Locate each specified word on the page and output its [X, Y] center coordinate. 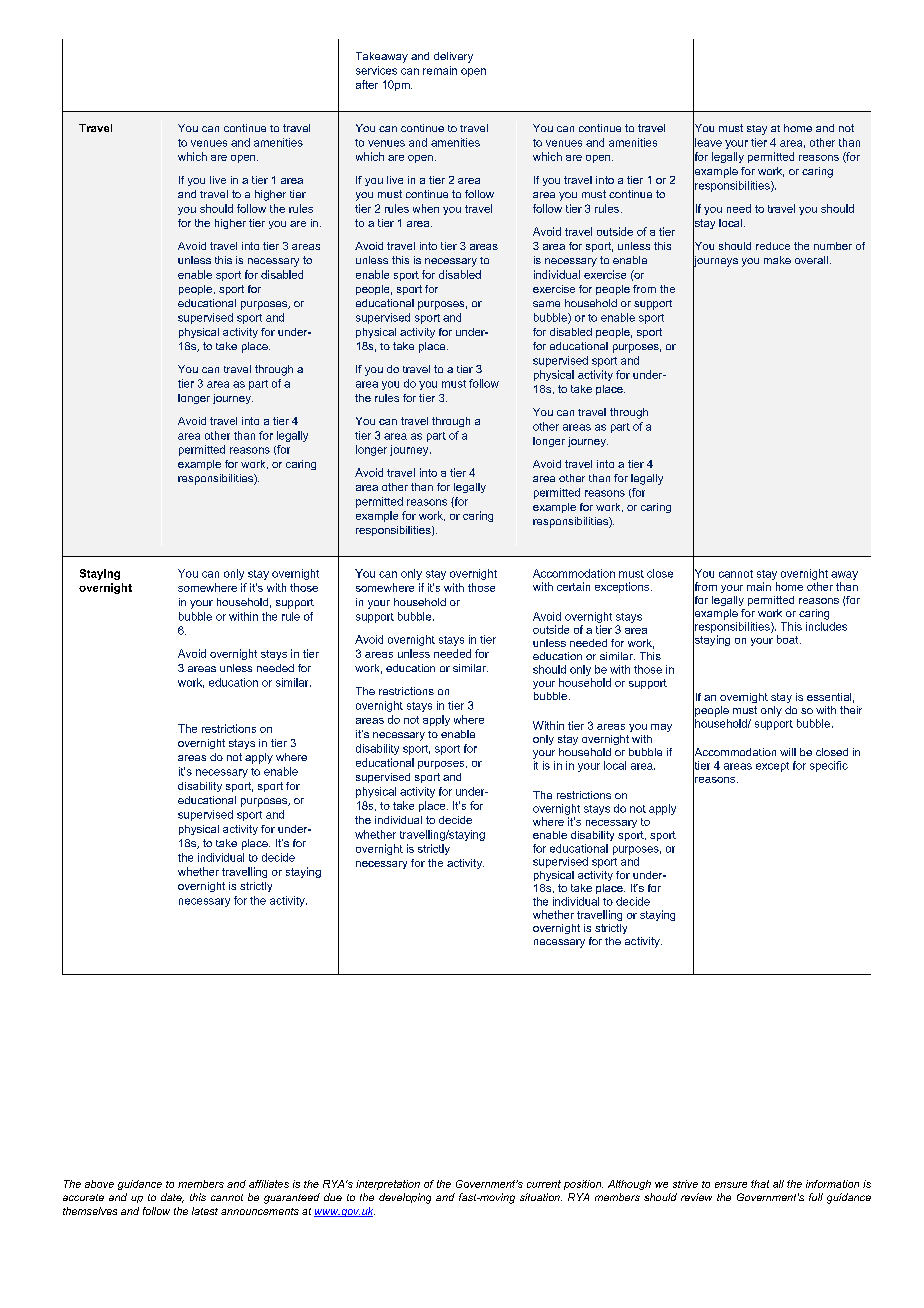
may [661, 728]
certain [573, 586]
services [376, 70]
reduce [773, 246]
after [367, 84]
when [426, 208]
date [172, 1198]
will [788, 752]
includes [826, 626]
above [99, 1184]
